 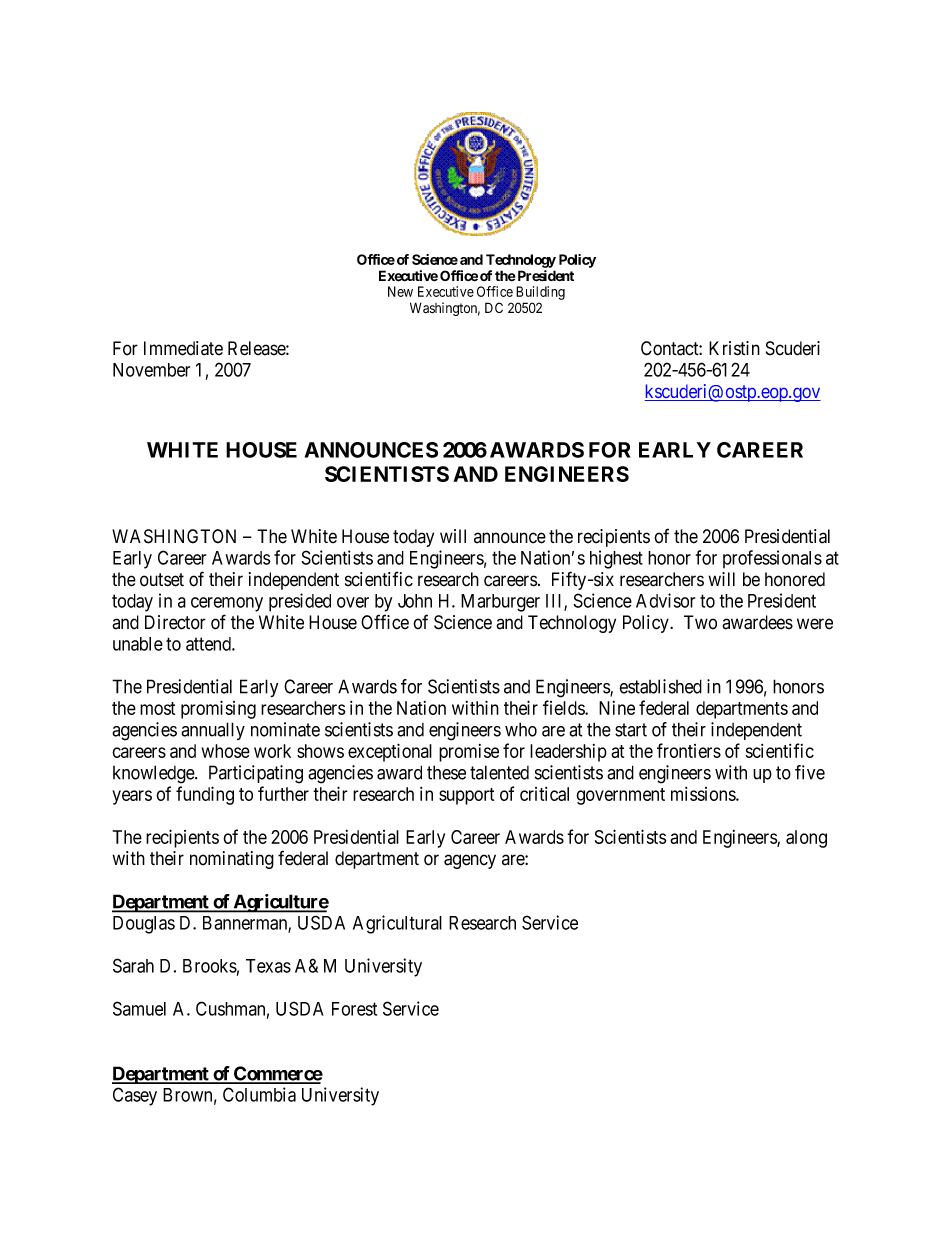 What do you see at coordinates (660, 686) in the page?
I see `established` at bounding box center [660, 686].
